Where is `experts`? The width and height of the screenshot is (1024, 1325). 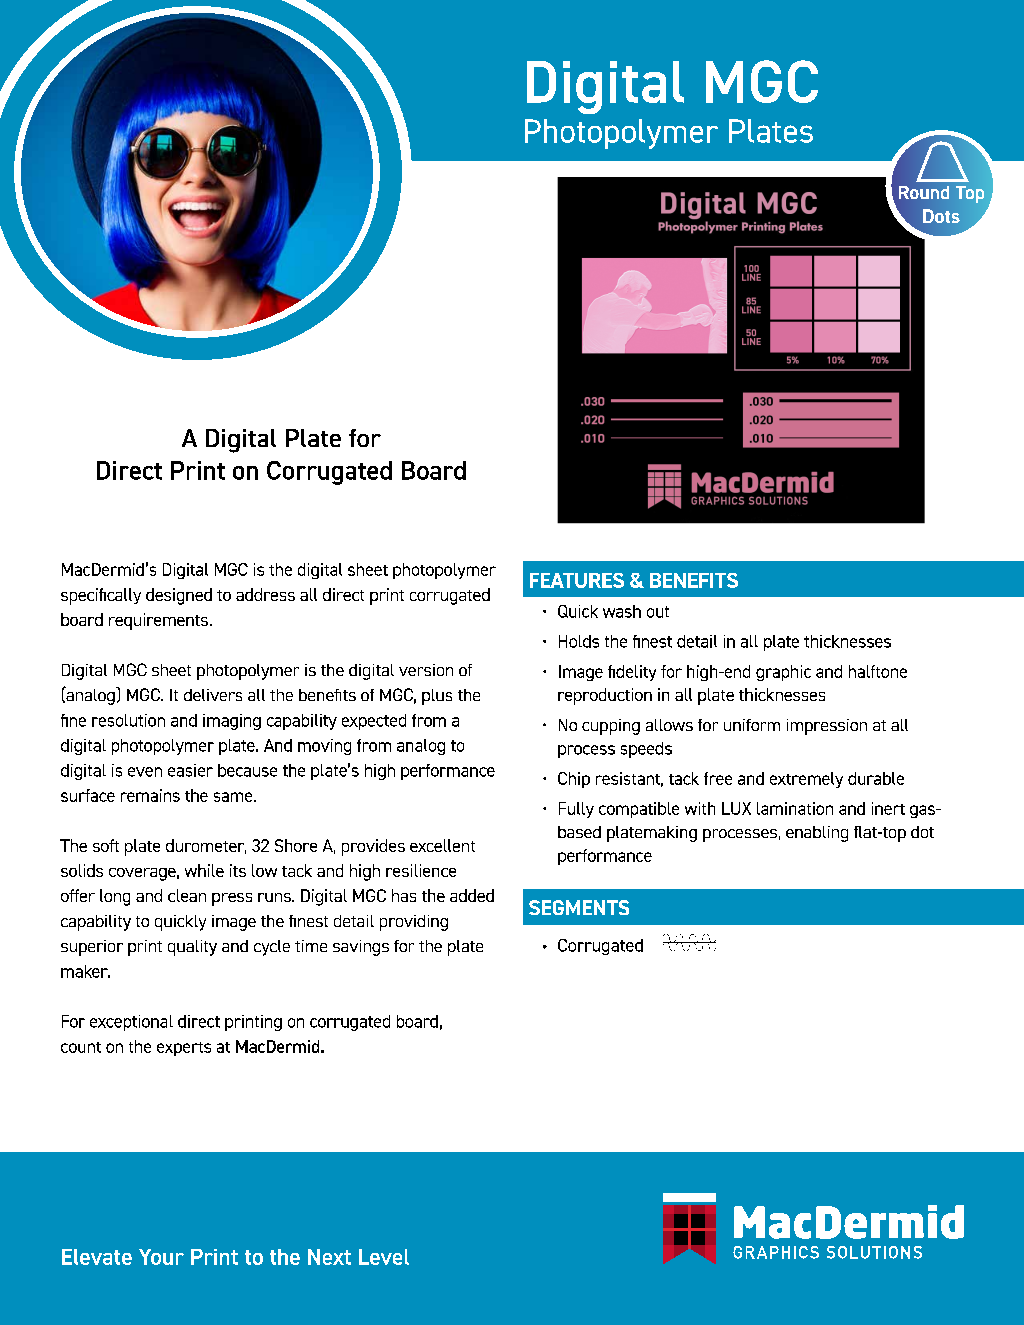 experts is located at coordinates (184, 1049).
